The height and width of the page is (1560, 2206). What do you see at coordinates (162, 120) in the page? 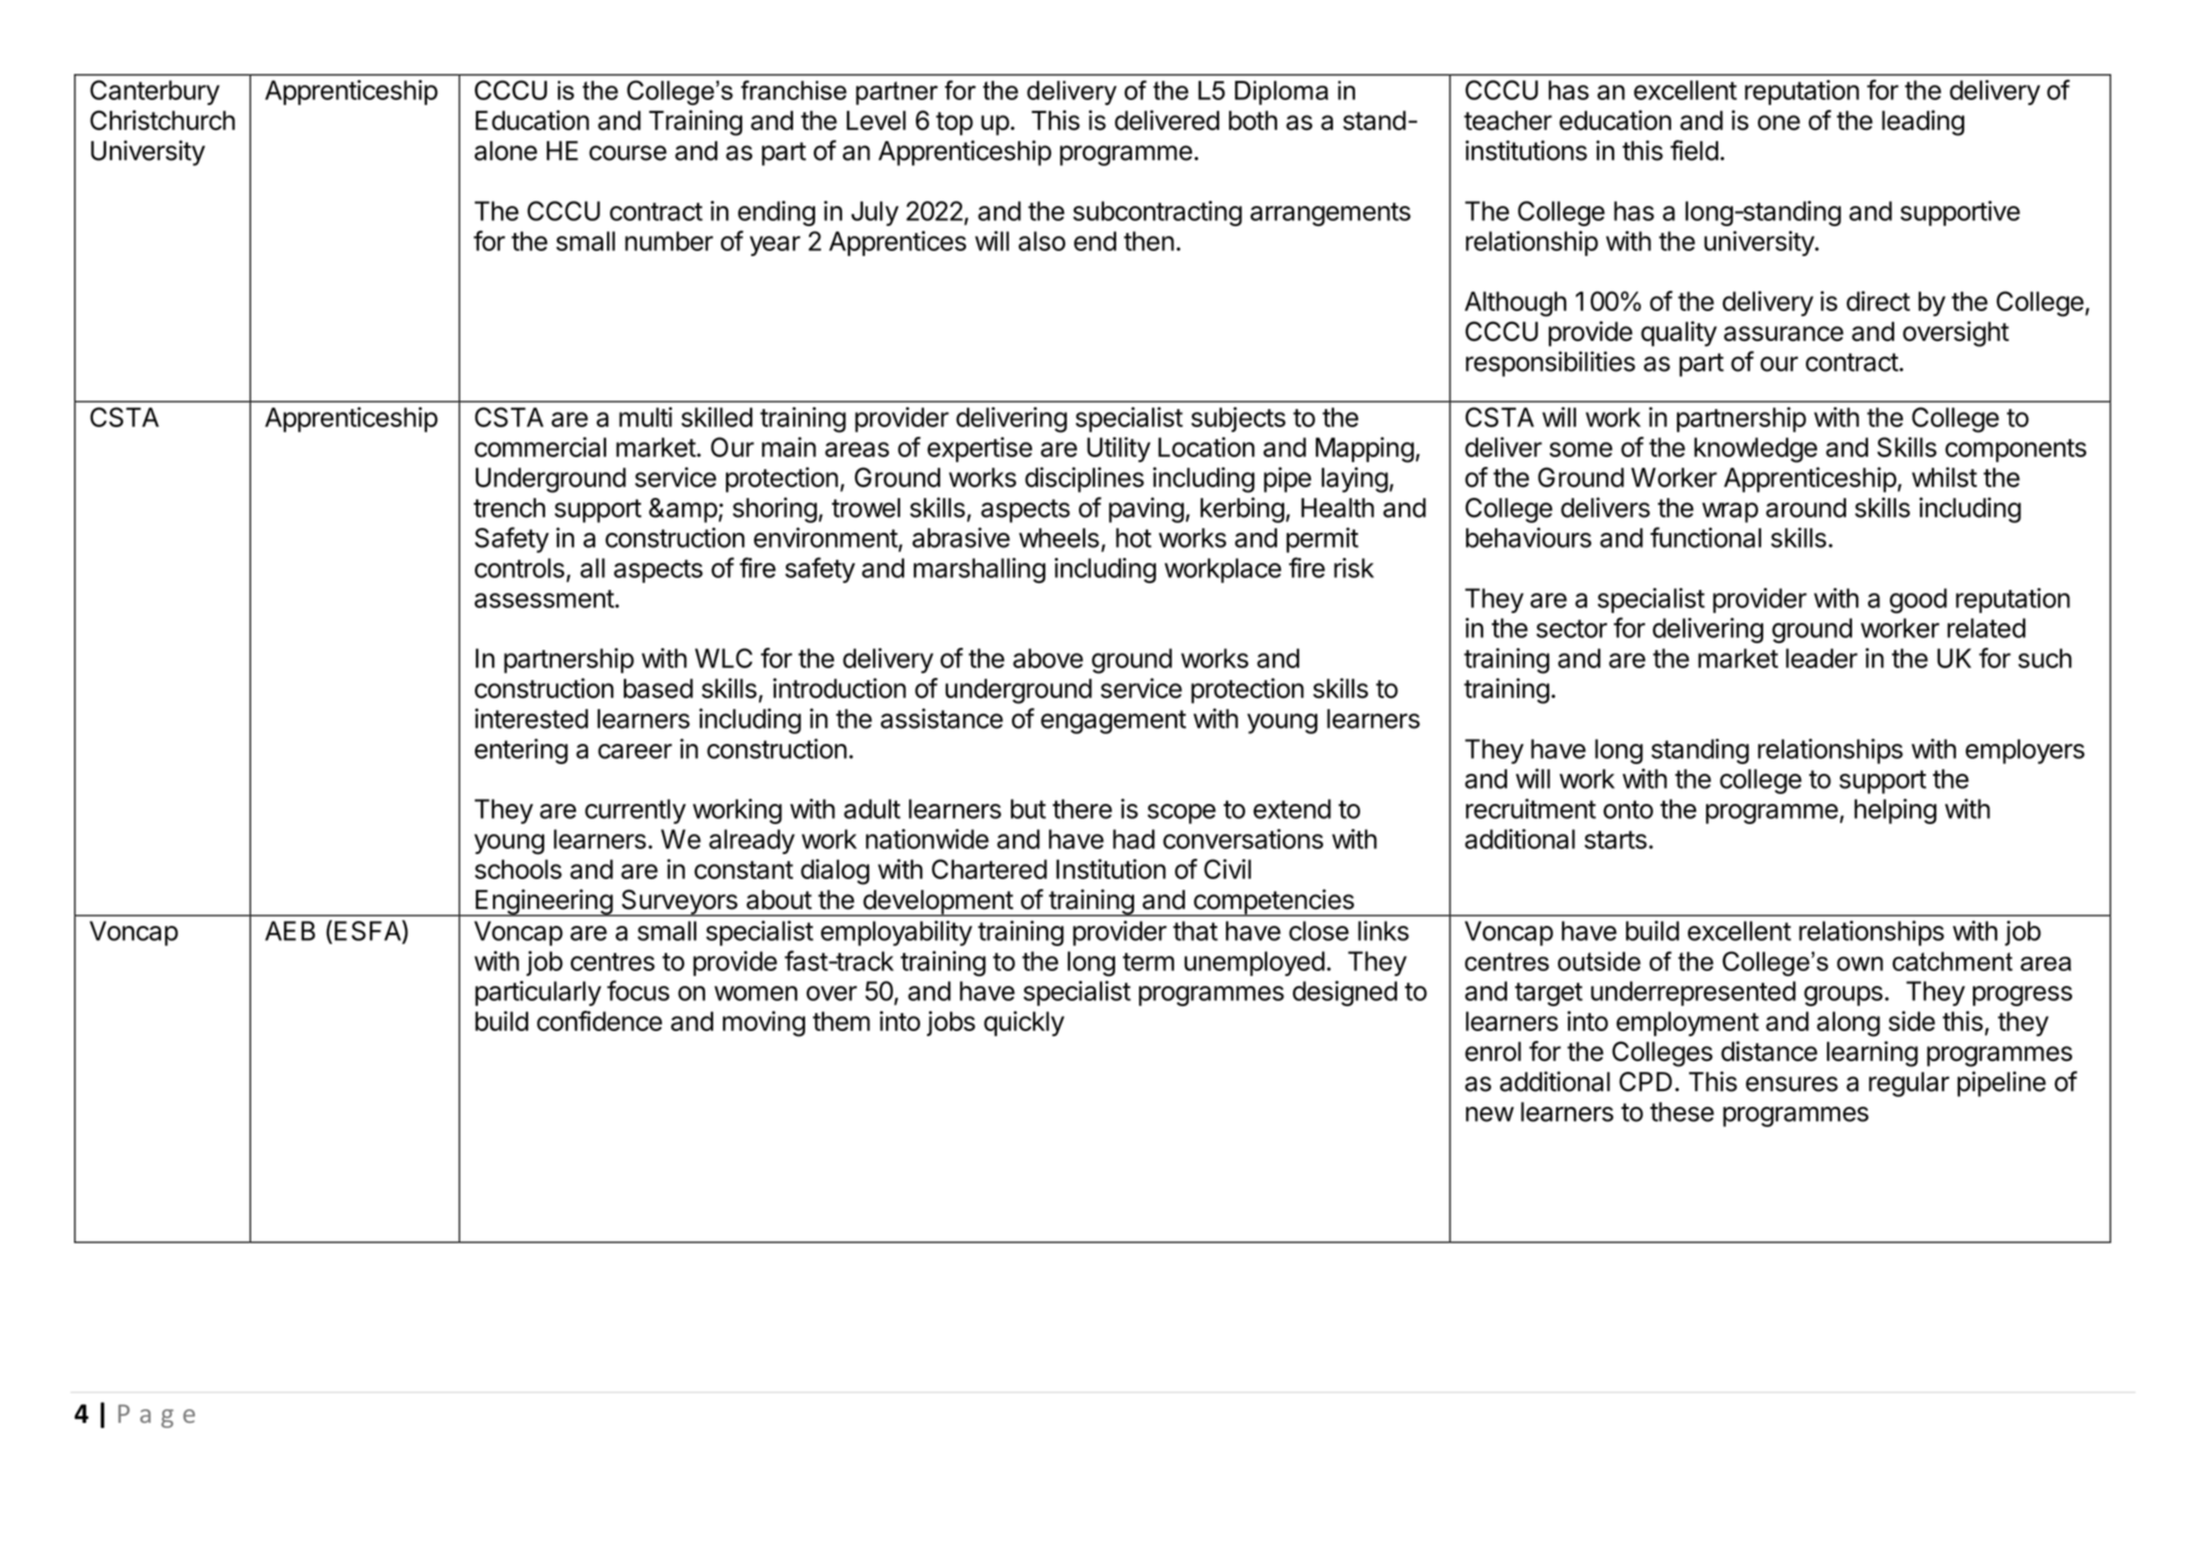
I see `Christchurch` at bounding box center [162, 120].
